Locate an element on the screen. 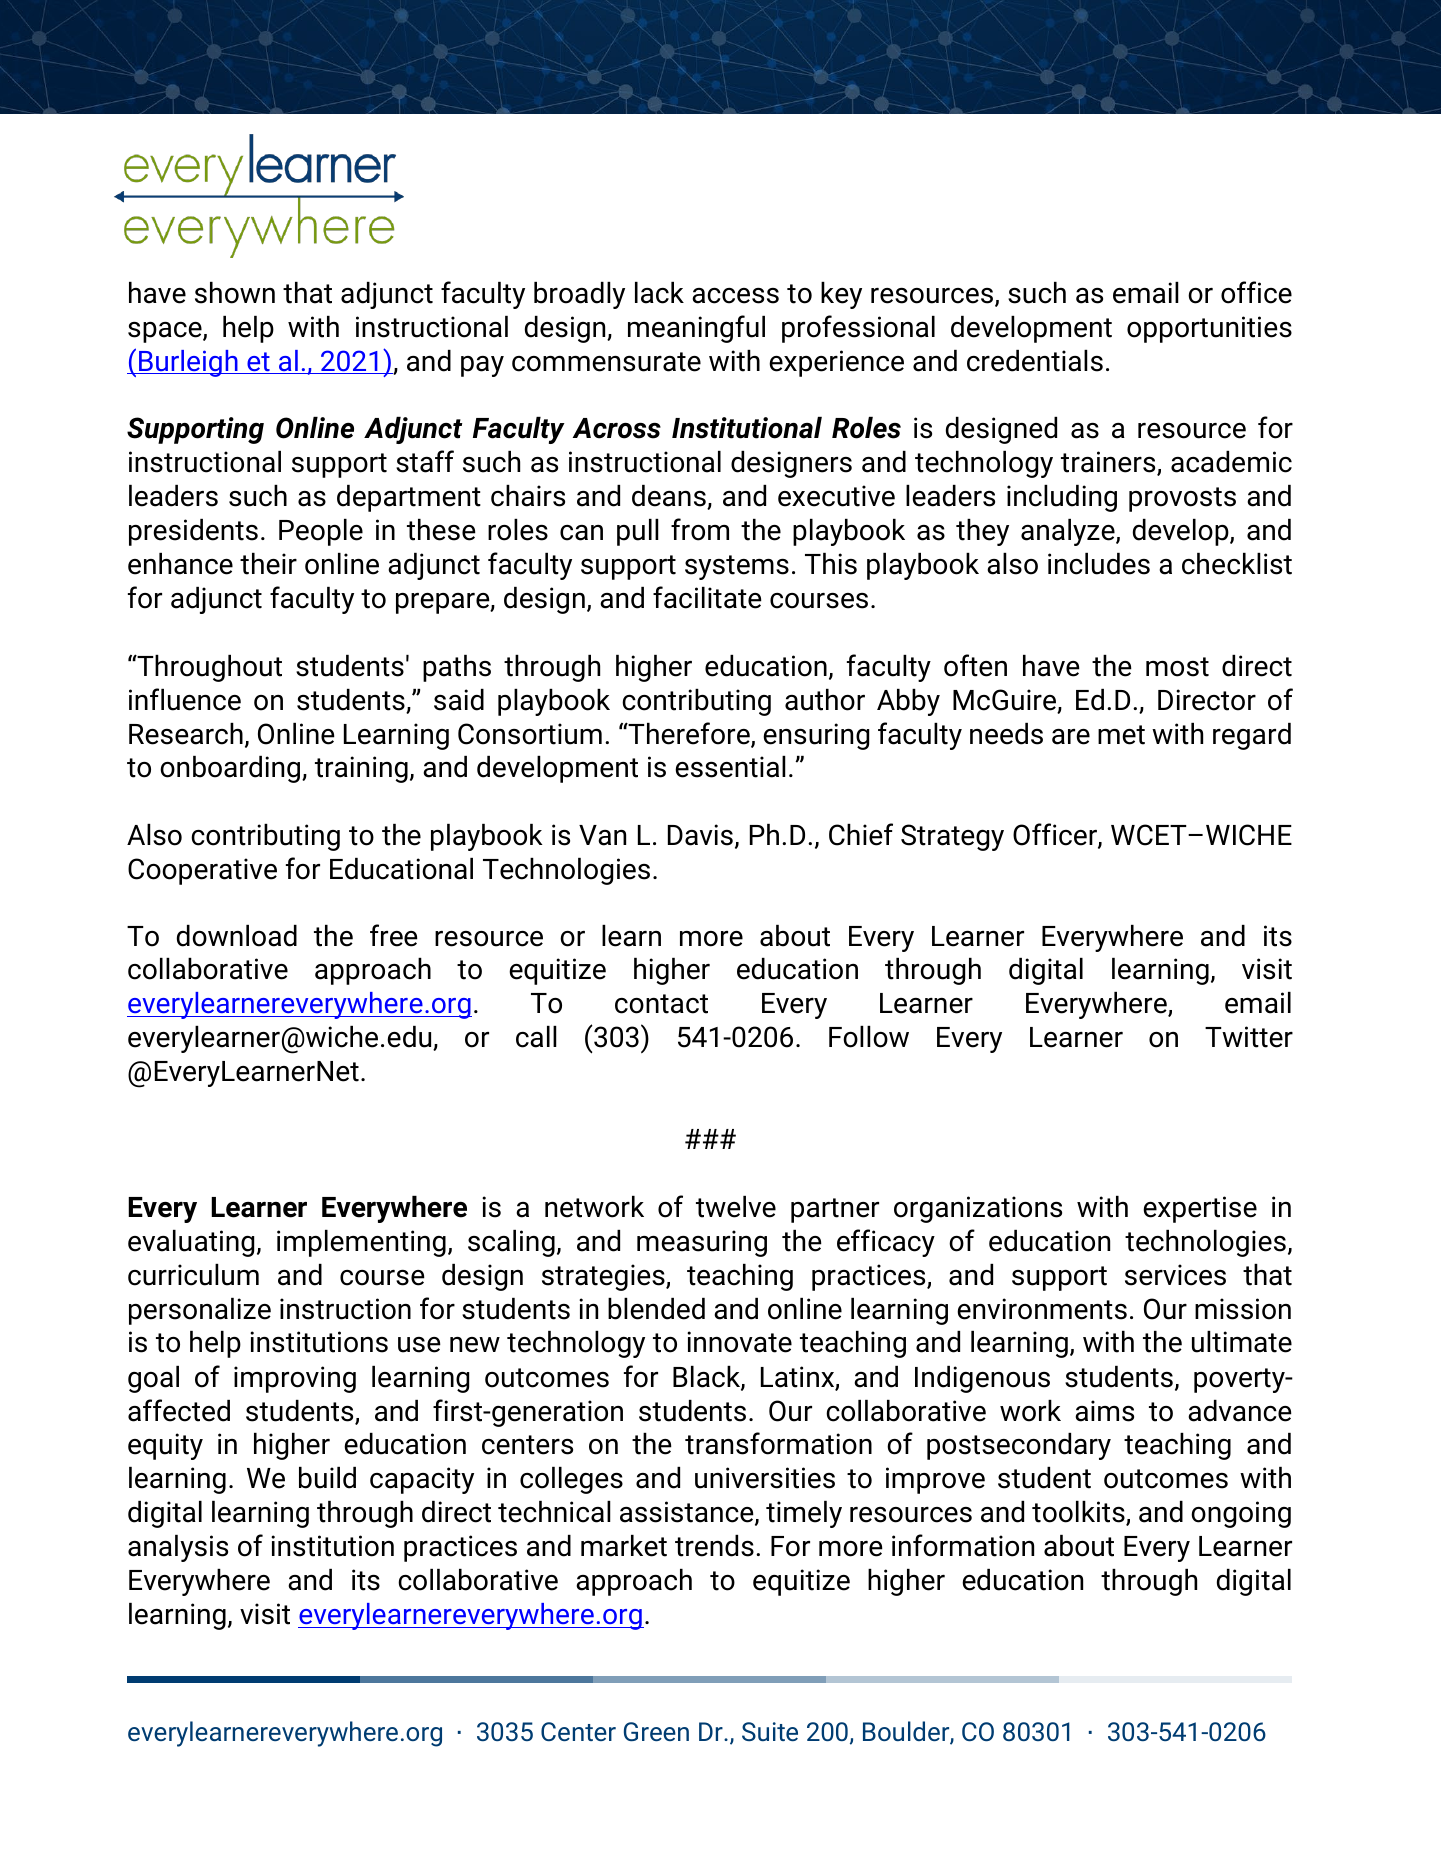 The height and width of the screenshot is (1865, 1441). Green is located at coordinates (656, 1731).
